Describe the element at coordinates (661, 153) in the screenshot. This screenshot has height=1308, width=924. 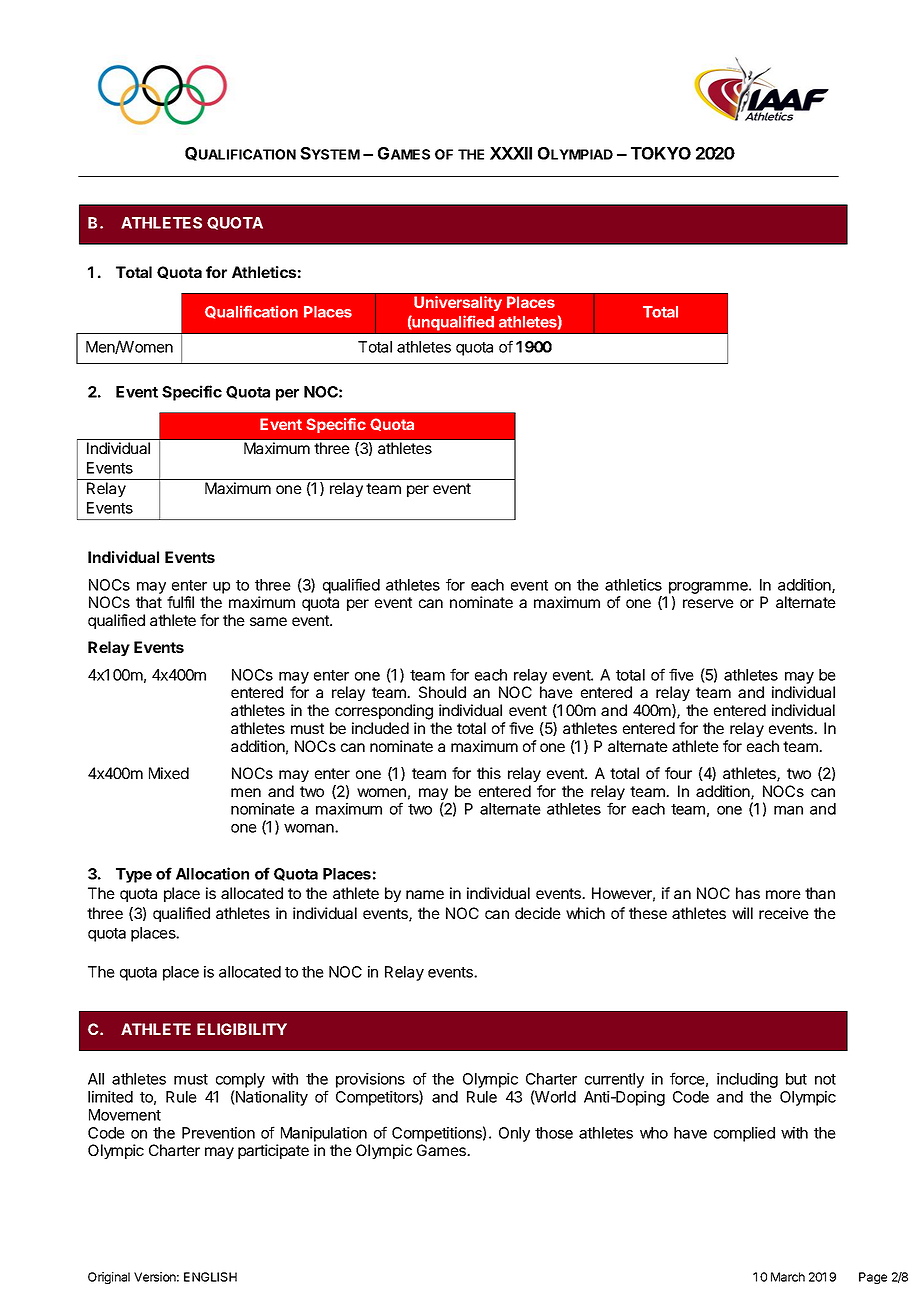
I see `TOKYO` at that location.
